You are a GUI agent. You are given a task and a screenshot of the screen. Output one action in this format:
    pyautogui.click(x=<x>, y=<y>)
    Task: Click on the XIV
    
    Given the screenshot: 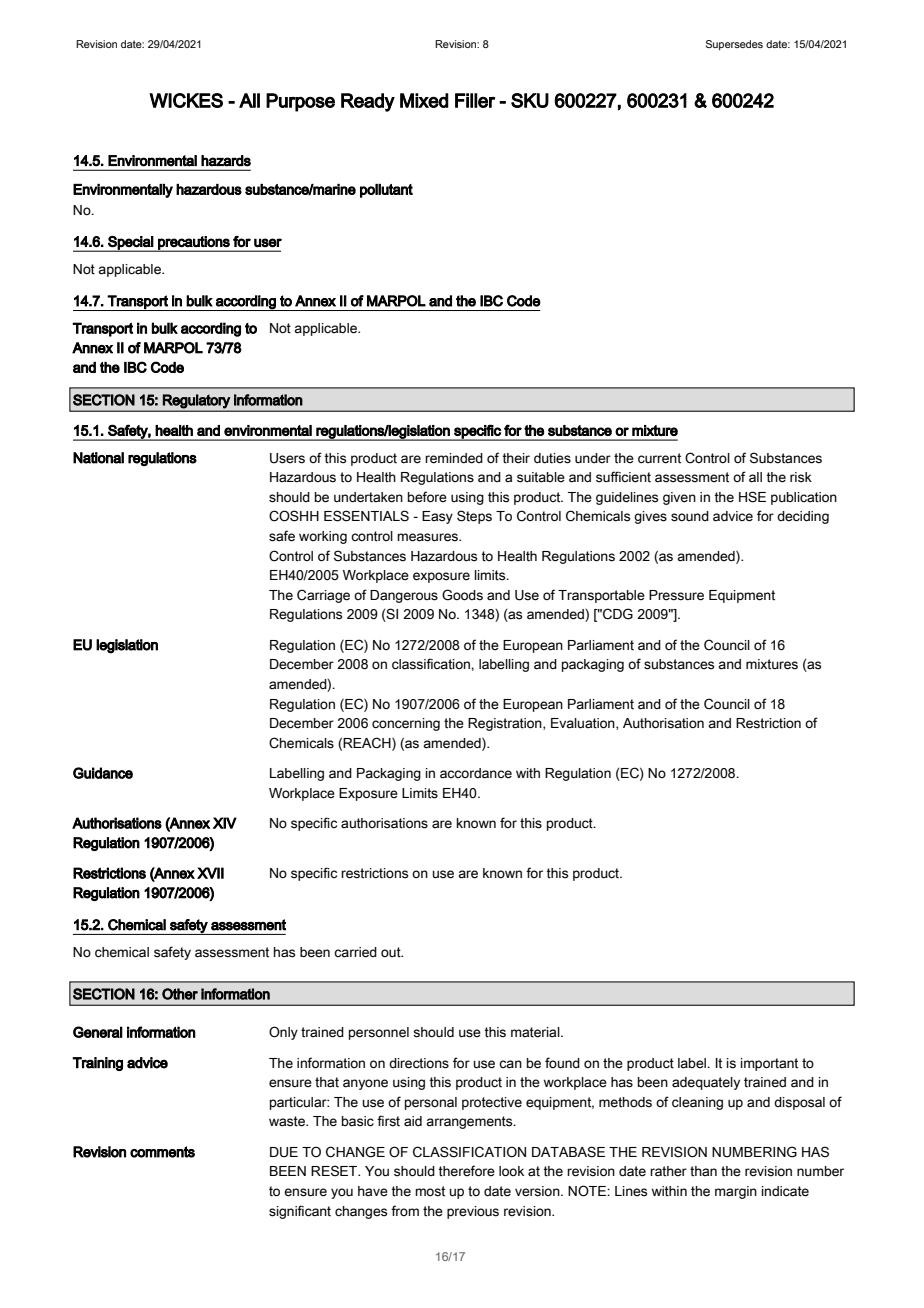 What is the action you would take?
    pyautogui.click(x=225, y=823)
